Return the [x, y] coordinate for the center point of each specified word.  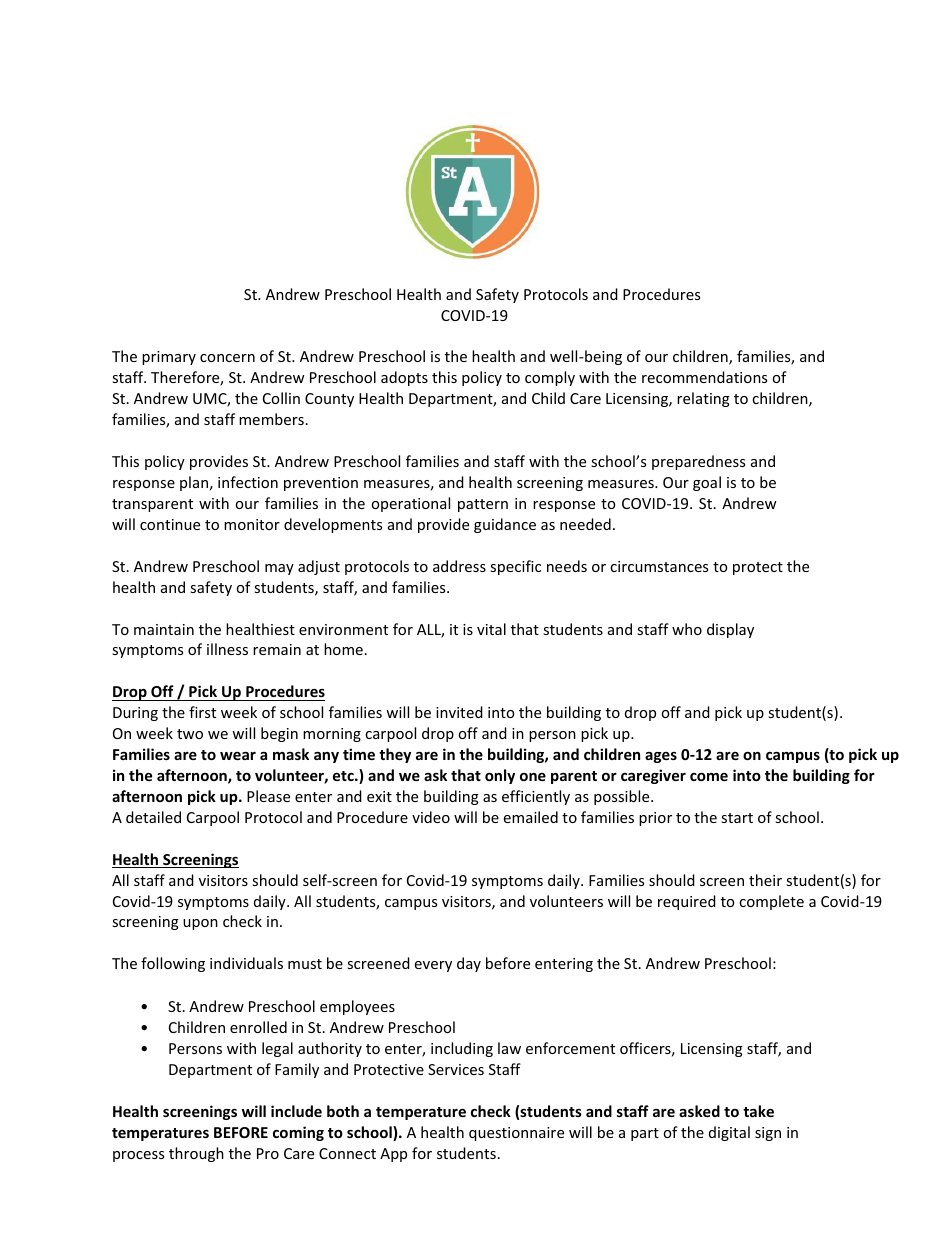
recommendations [704, 377]
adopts [404, 378]
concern [227, 358]
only [500, 776]
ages [661, 757]
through [196, 1154]
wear [238, 756]
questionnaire [516, 1134]
